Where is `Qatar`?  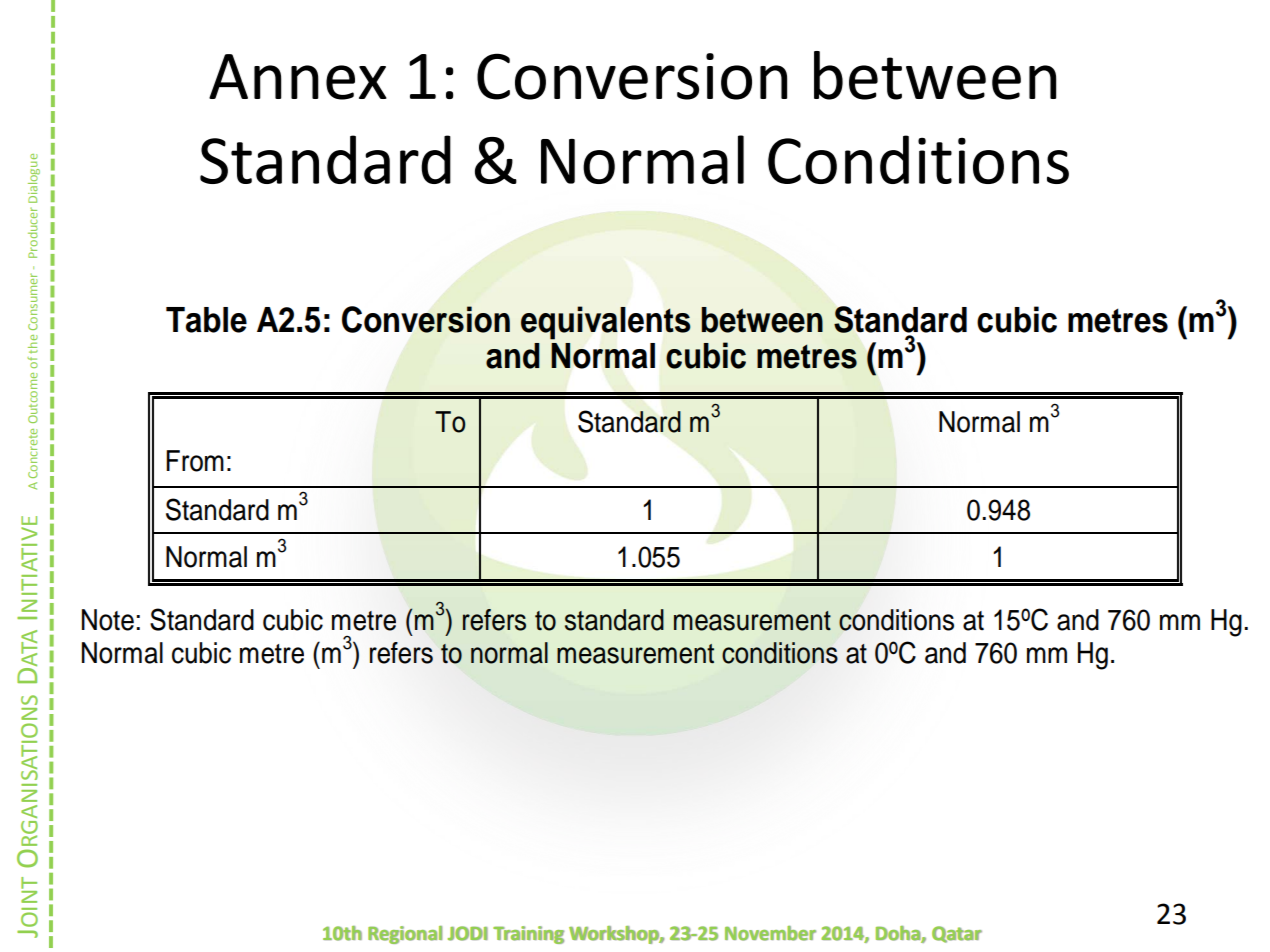
Qatar is located at coordinates (957, 934).
